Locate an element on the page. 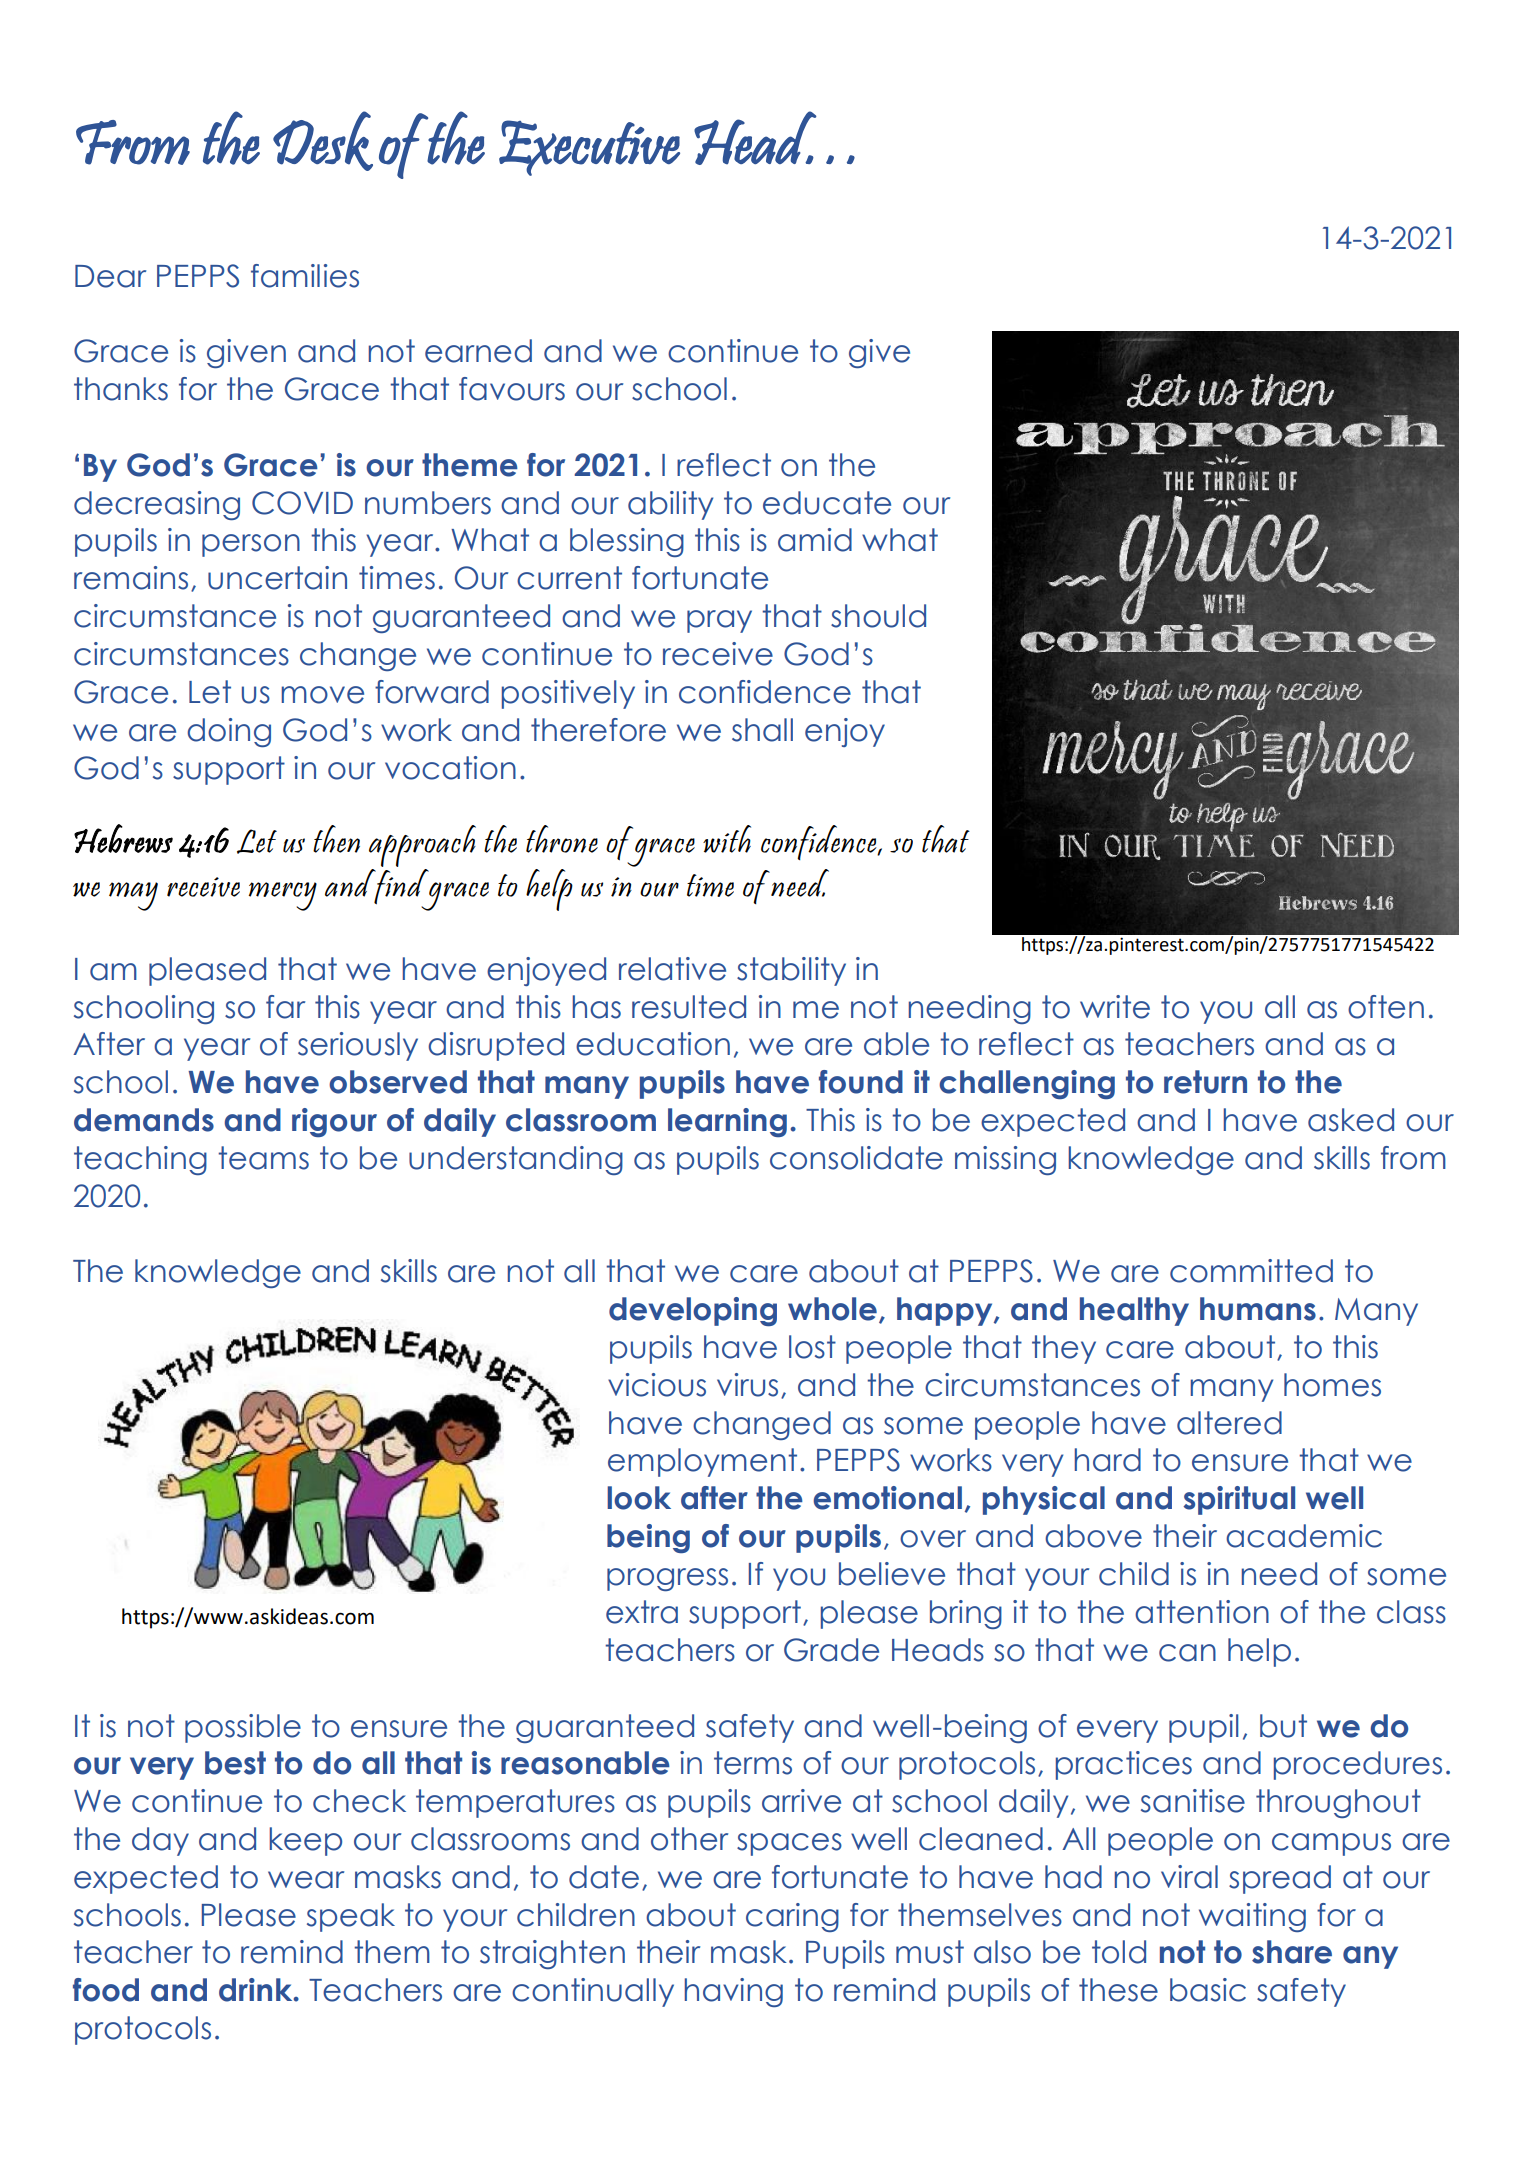 The image size is (1531, 2165). humans is located at coordinates (1258, 1309).
